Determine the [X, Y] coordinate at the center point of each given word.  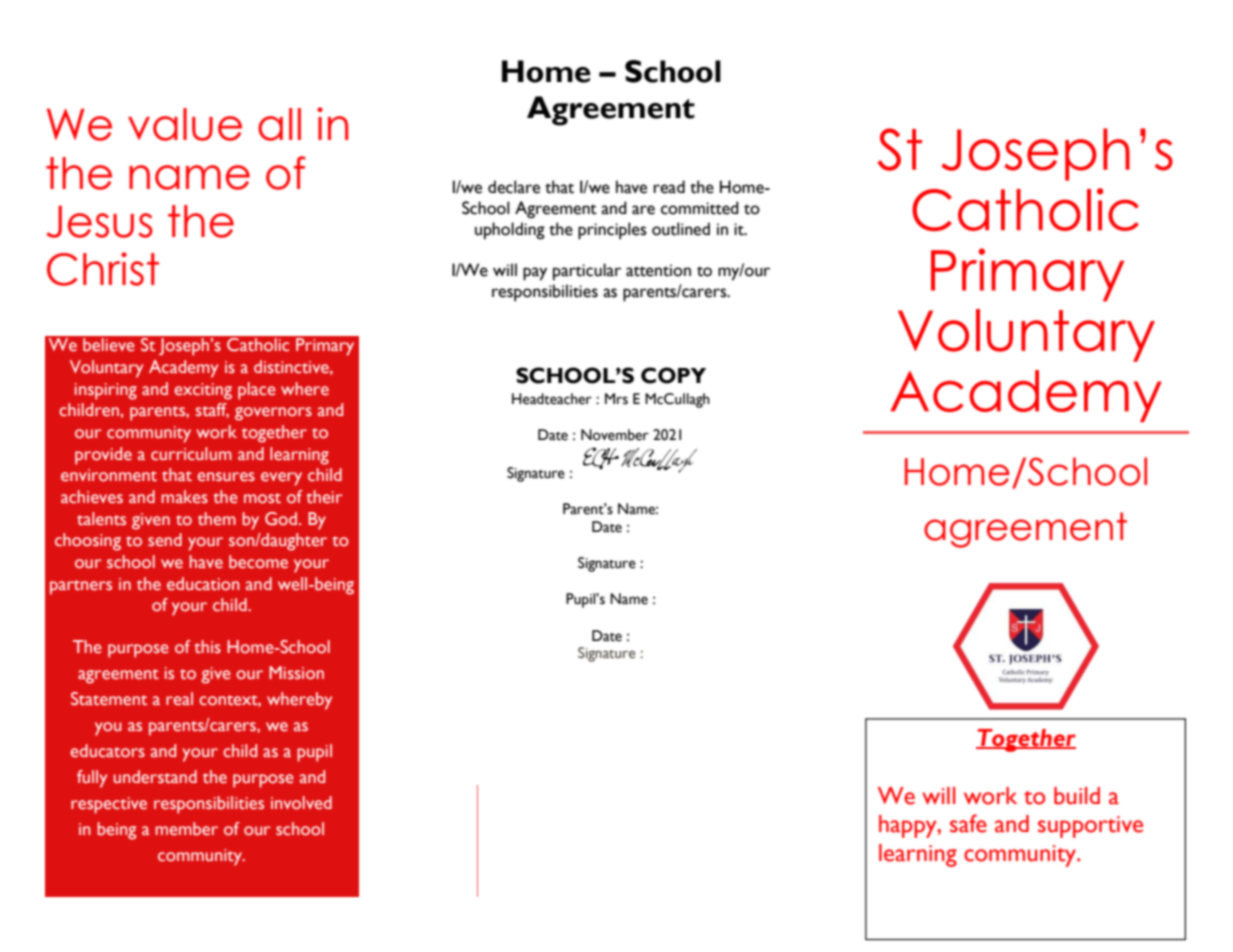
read [669, 187]
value [185, 124]
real [179, 699]
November [615, 435]
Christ [103, 269]
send [165, 540]
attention [658, 270]
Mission [296, 673]
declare [514, 187]
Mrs [616, 399]
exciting [203, 391]
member [186, 829]
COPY [673, 375]
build [1077, 796]
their [324, 497]
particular [587, 272]
